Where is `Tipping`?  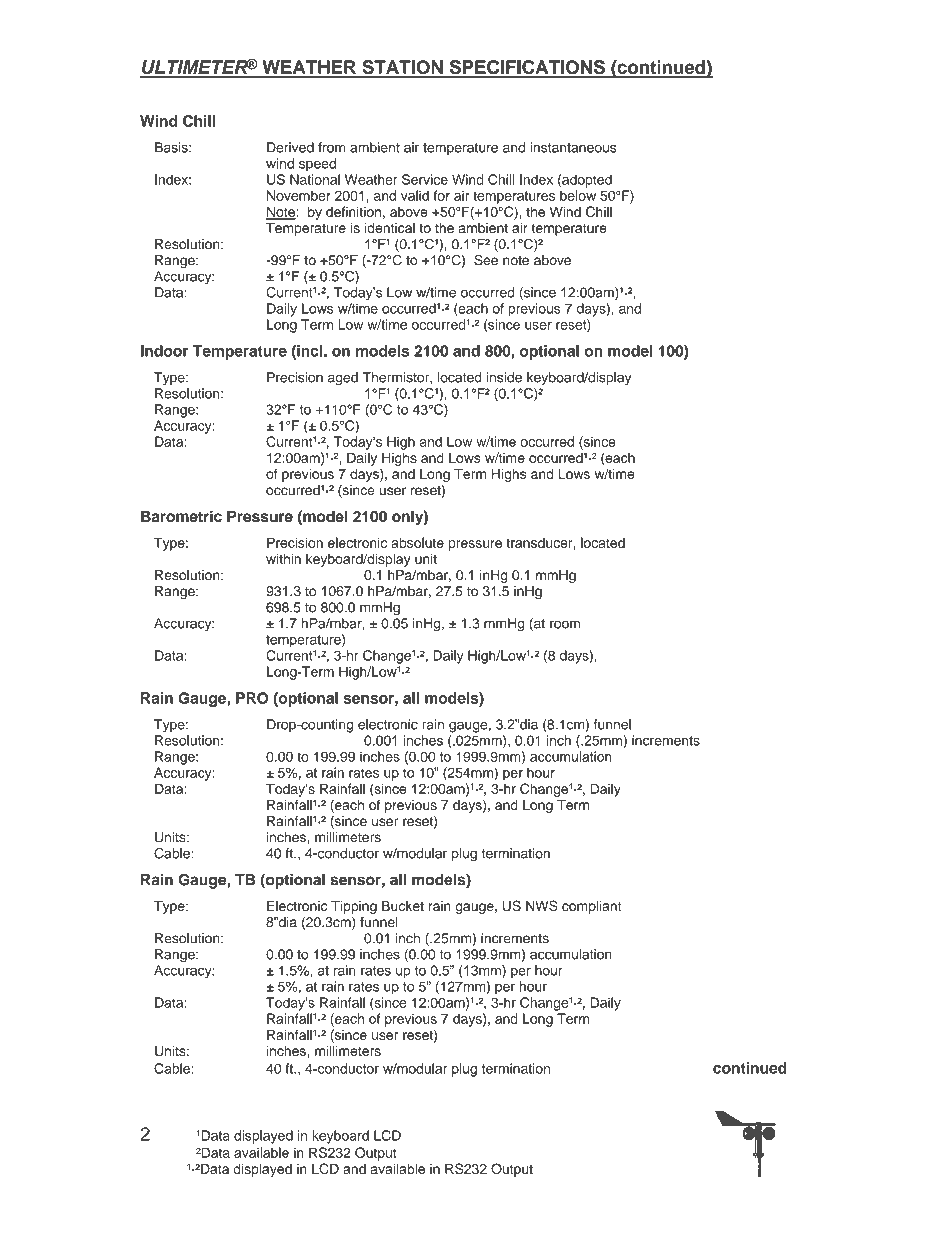 Tipping is located at coordinates (354, 907).
